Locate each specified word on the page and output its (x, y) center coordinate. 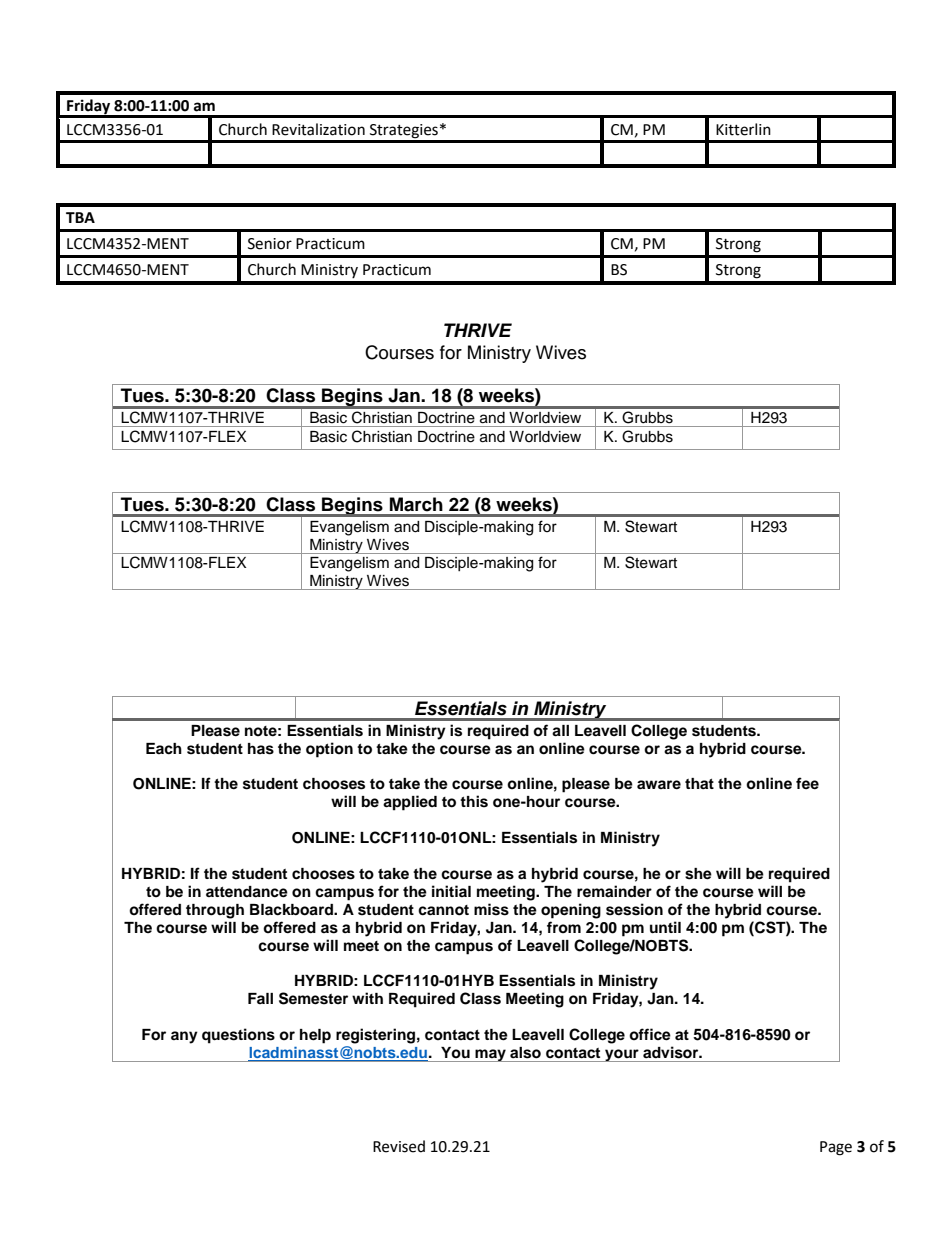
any (184, 1037)
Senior (270, 244)
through (215, 911)
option (329, 750)
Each (164, 749)
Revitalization (318, 129)
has (261, 749)
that (699, 783)
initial (451, 891)
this (474, 801)
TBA (80, 217)
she (698, 874)
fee (807, 783)
